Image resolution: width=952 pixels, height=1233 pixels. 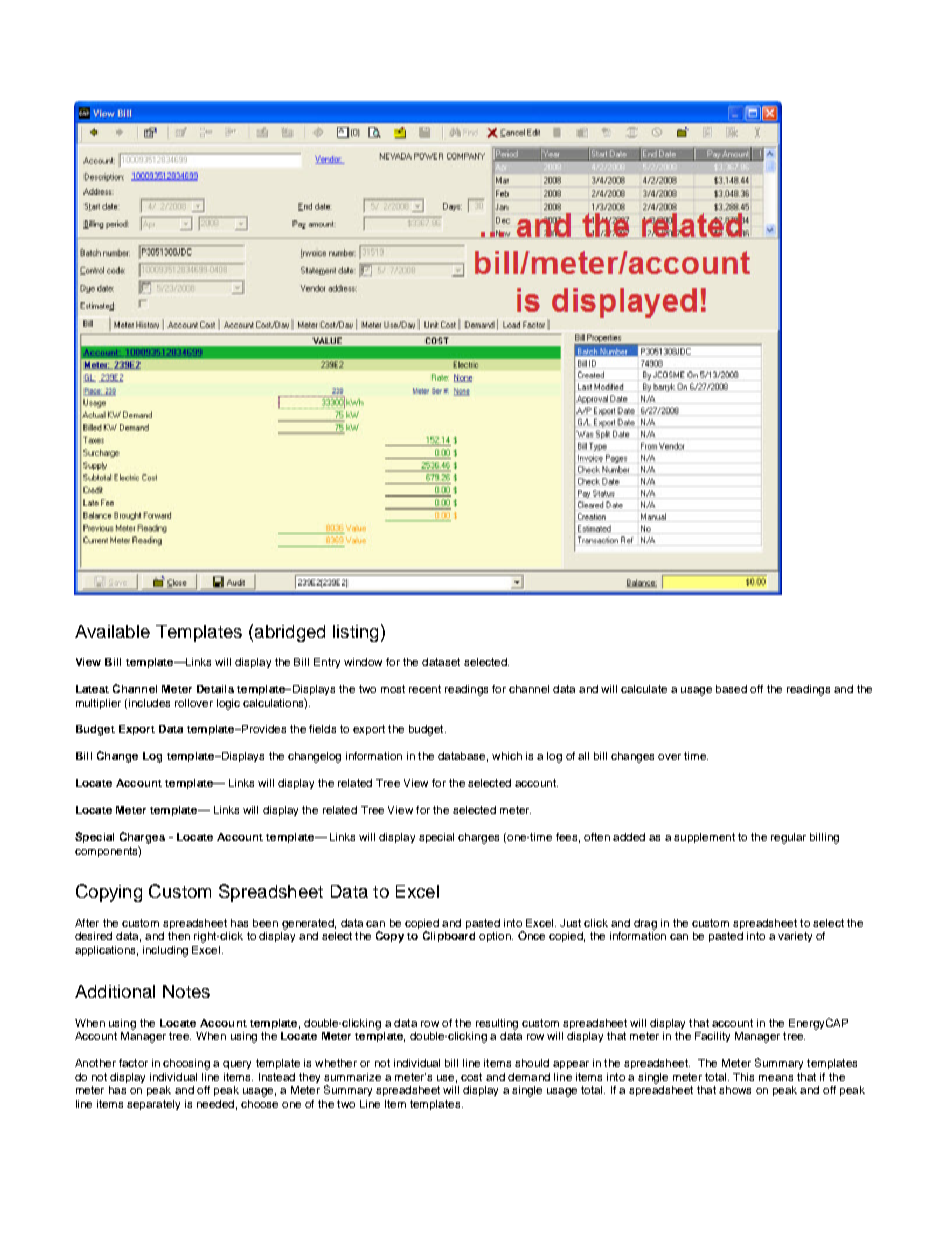 What do you see at coordinates (795, 937) in the page?
I see `variety` at bounding box center [795, 937].
